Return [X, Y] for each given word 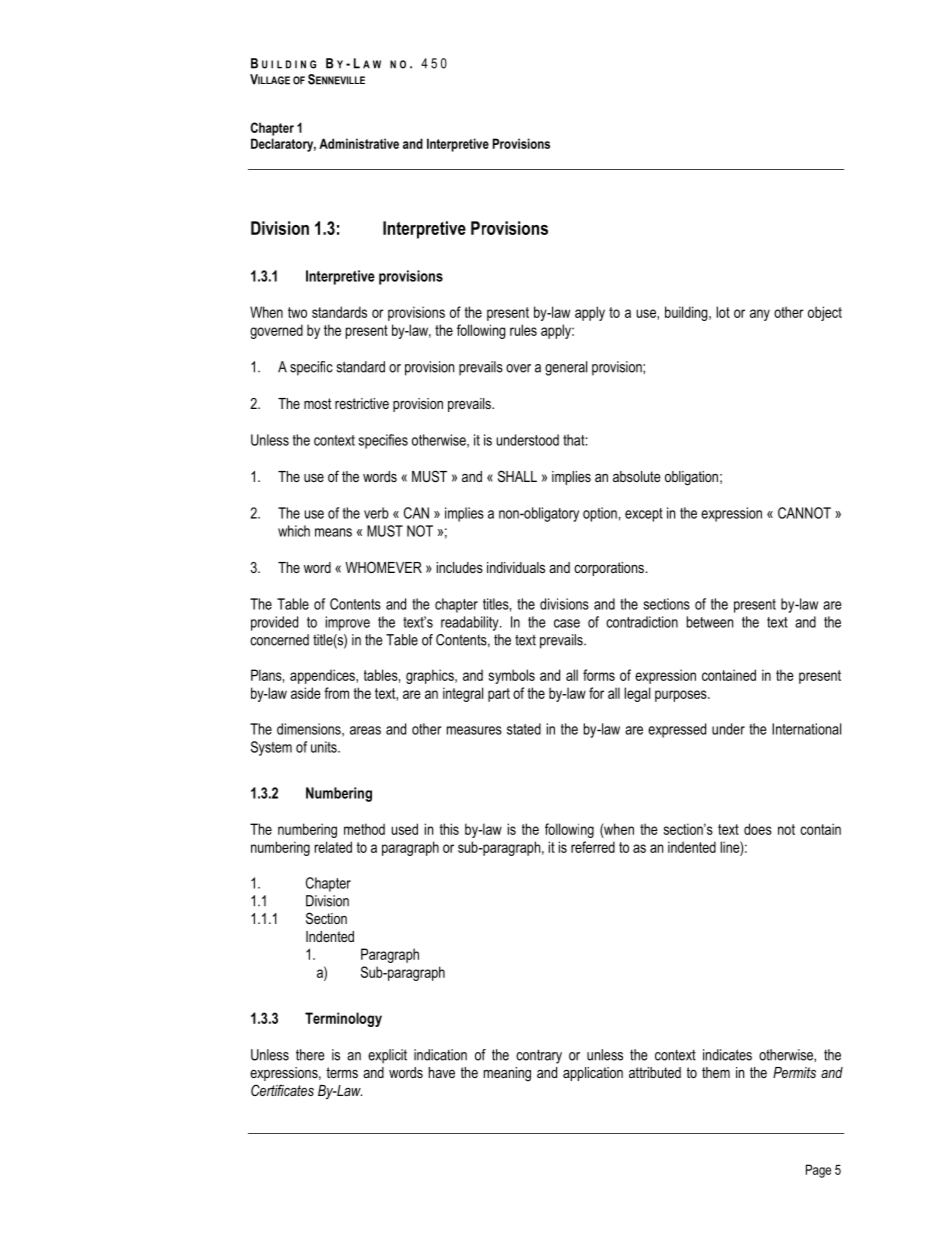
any [760, 315]
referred [593, 847]
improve [348, 623]
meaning [507, 1074]
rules [523, 330]
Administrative [359, 143]
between [710, 622]
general [566, 368]
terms [342, 1072]
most [317, 403]
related [333, 847]
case [567, 623]
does [758, 829]
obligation [691, 478]
